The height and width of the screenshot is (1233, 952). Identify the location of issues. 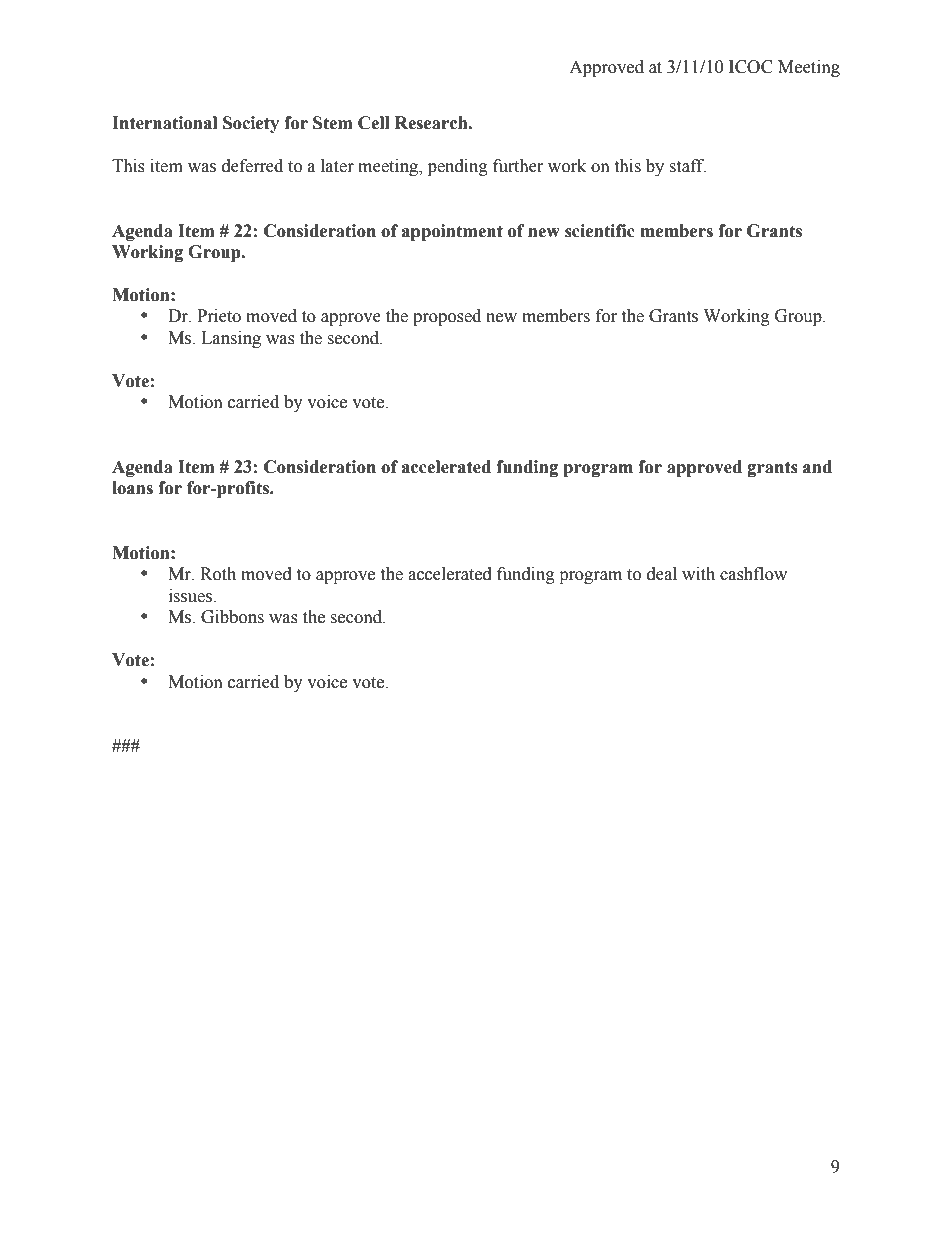
(191, 596).
